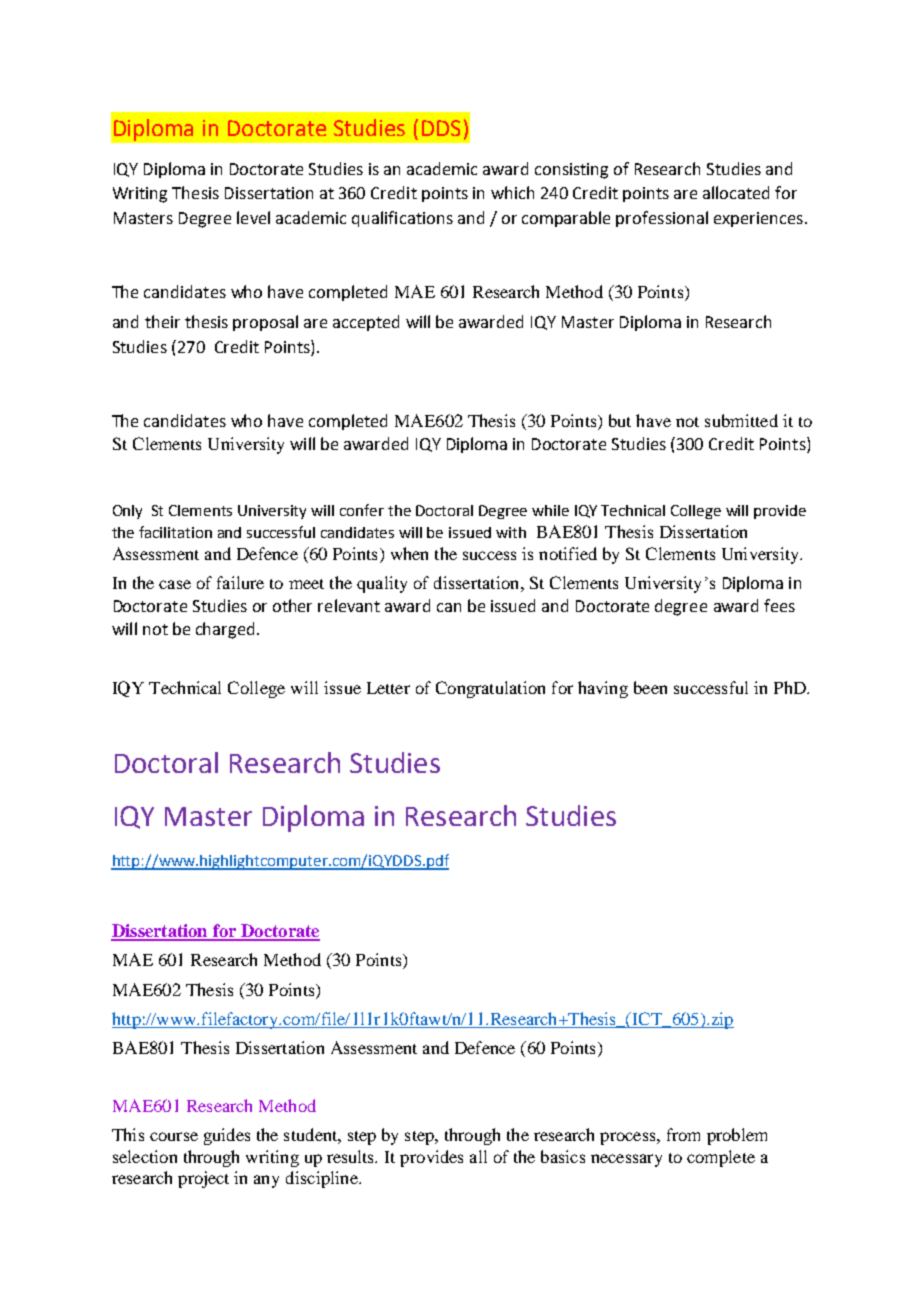  I want to click on Congratulation, so click(490, 689).
